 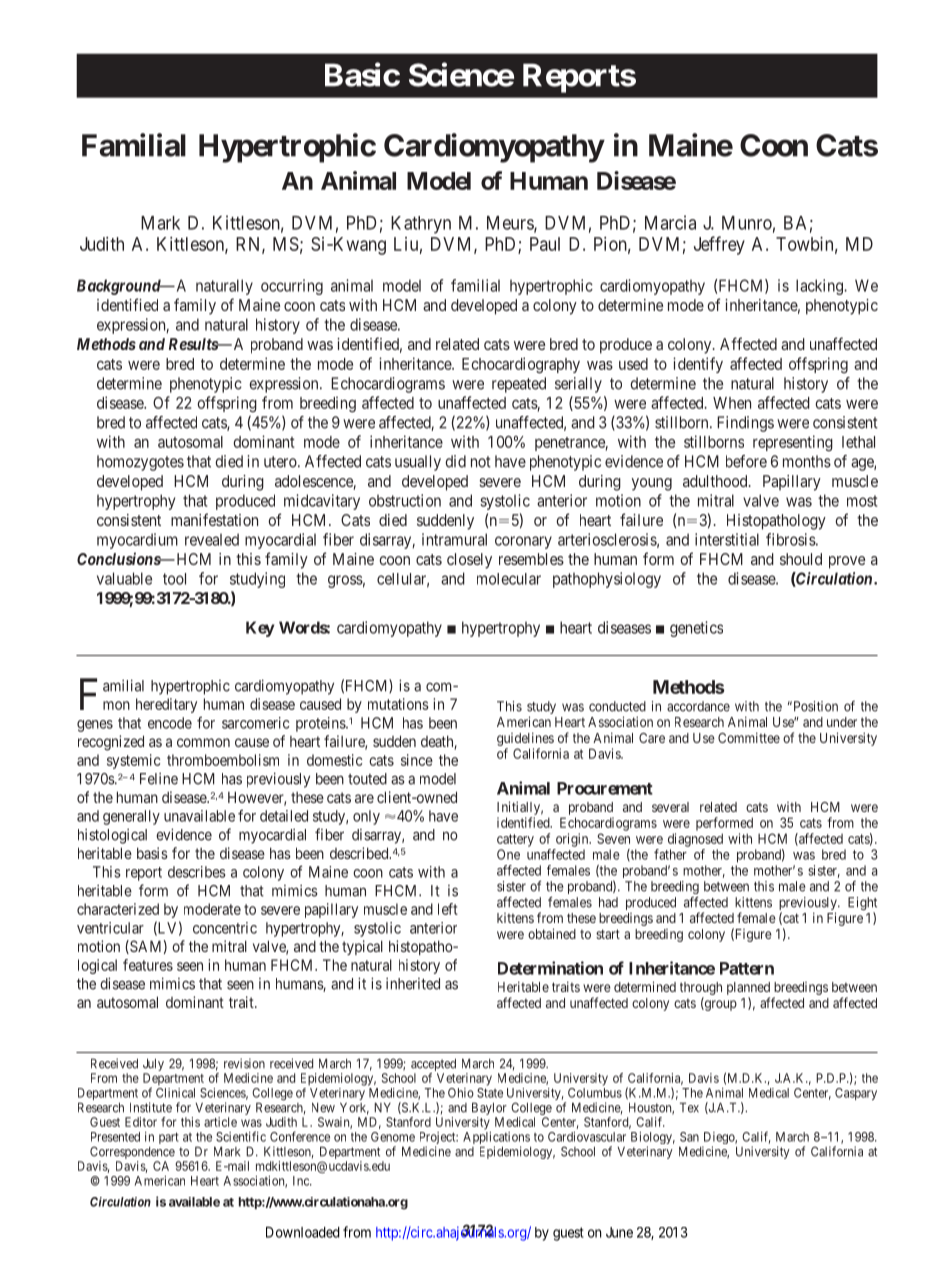 What do you see at coordinates (749, 737) in the page?
I see `Committee` at bounding box center [749, 737].
